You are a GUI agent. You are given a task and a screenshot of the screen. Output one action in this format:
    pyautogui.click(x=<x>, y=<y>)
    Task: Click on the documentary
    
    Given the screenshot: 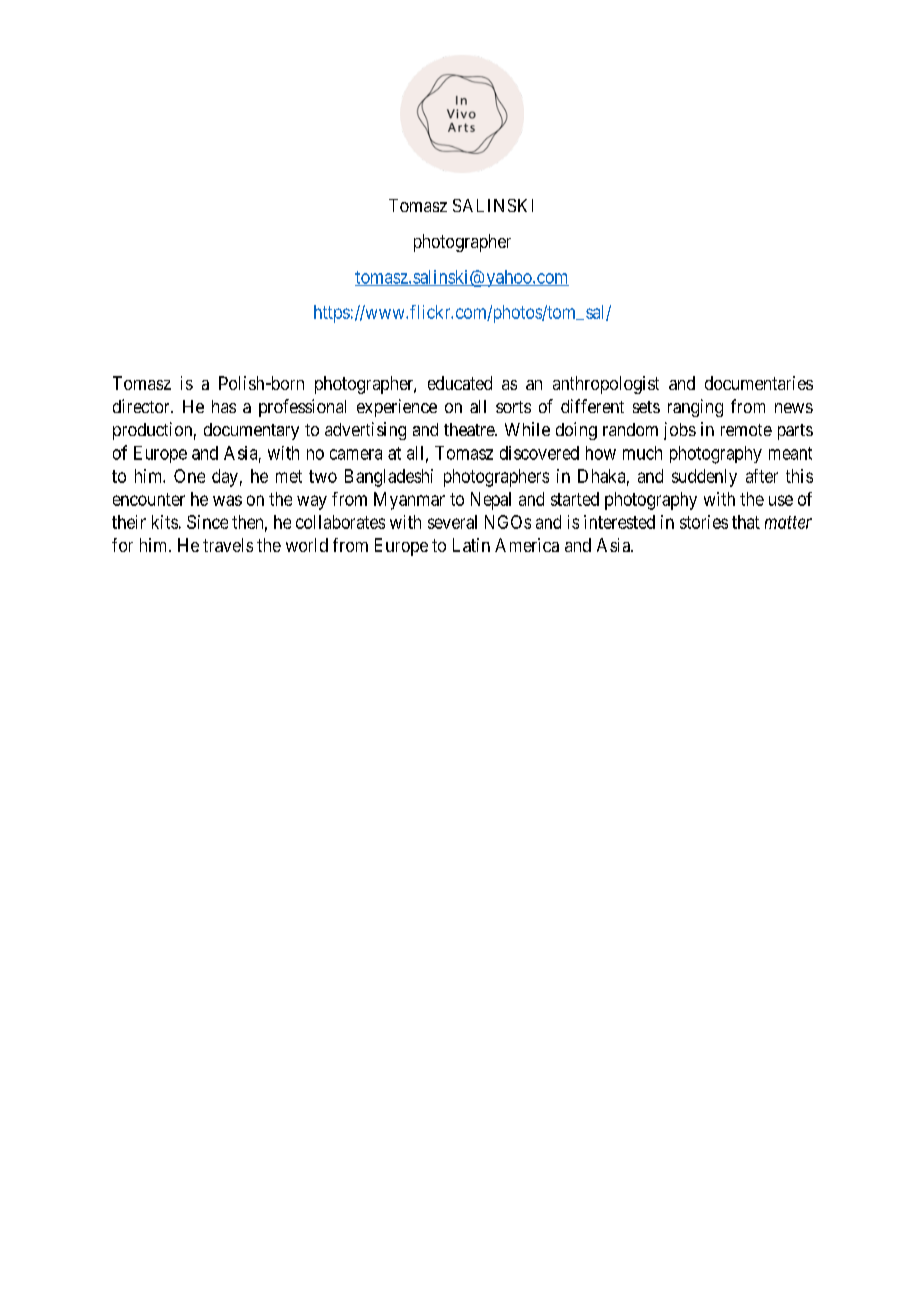 What is the action you would take?
    pyautogui.click(x=251, y=431)
